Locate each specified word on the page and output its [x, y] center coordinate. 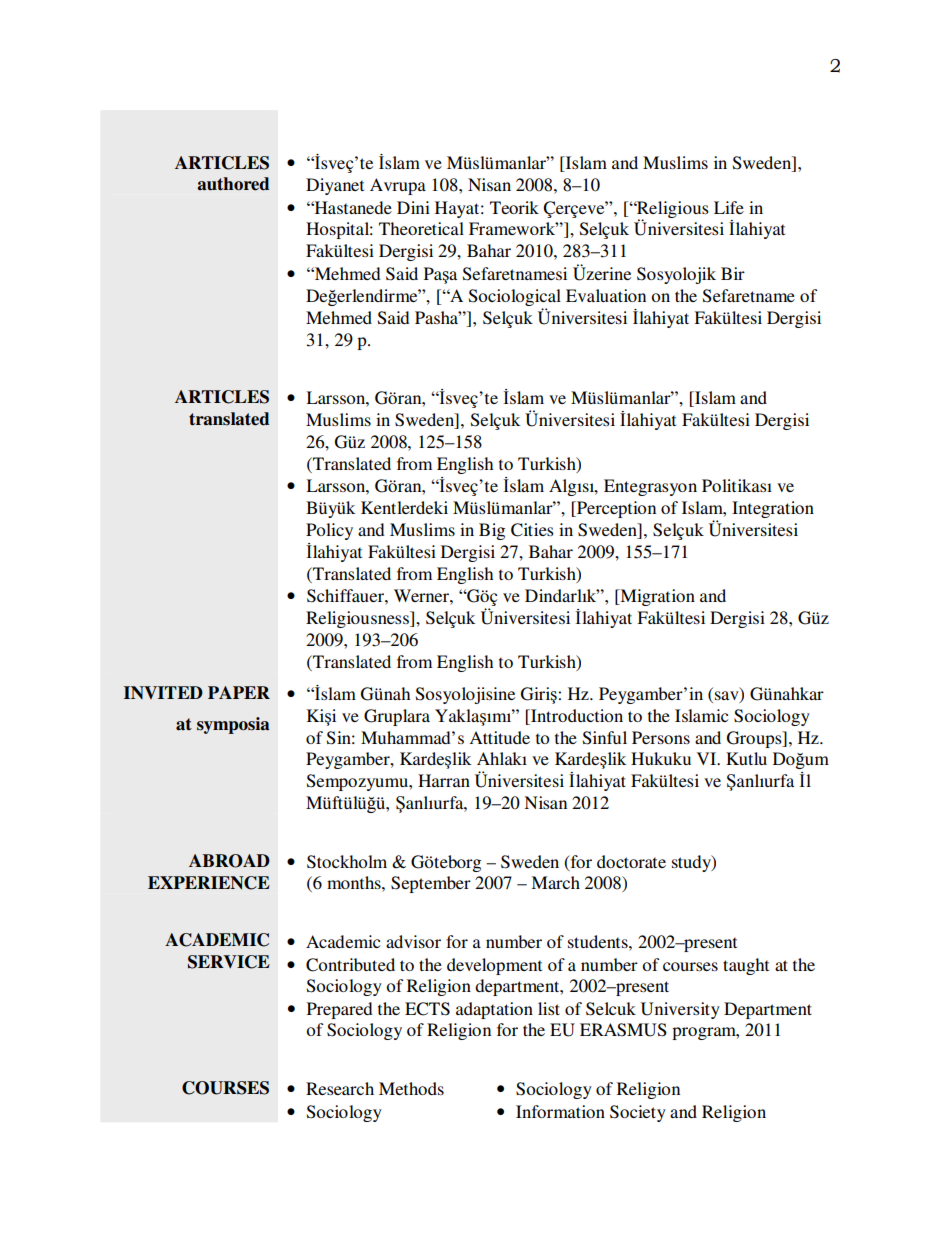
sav [728, 697]
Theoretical [421, 228]
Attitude [499, 737]
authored [233, 184]
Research [340, 1088]
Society [638, 1113]
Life [729, 207]
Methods [411, 1088]
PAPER [239, 692]
